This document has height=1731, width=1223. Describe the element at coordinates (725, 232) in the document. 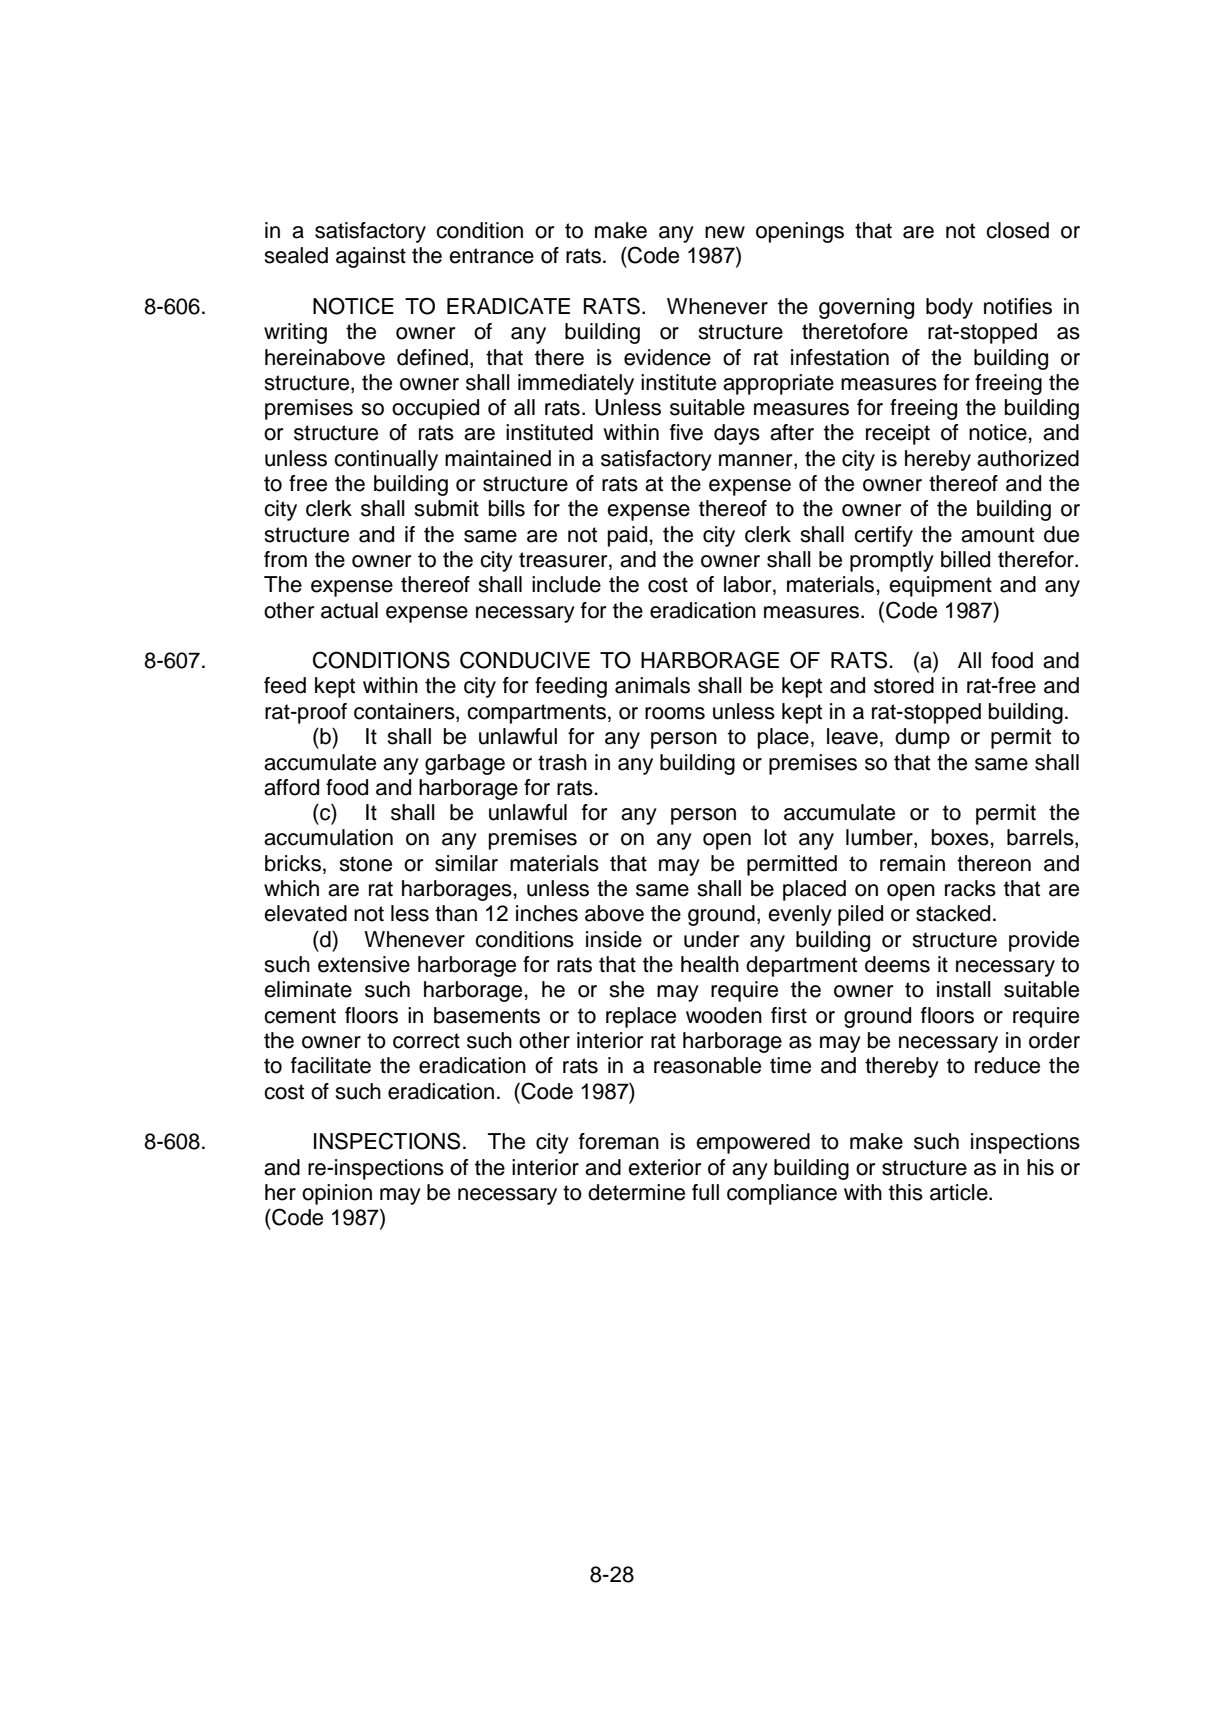

I see `new` at that location.
